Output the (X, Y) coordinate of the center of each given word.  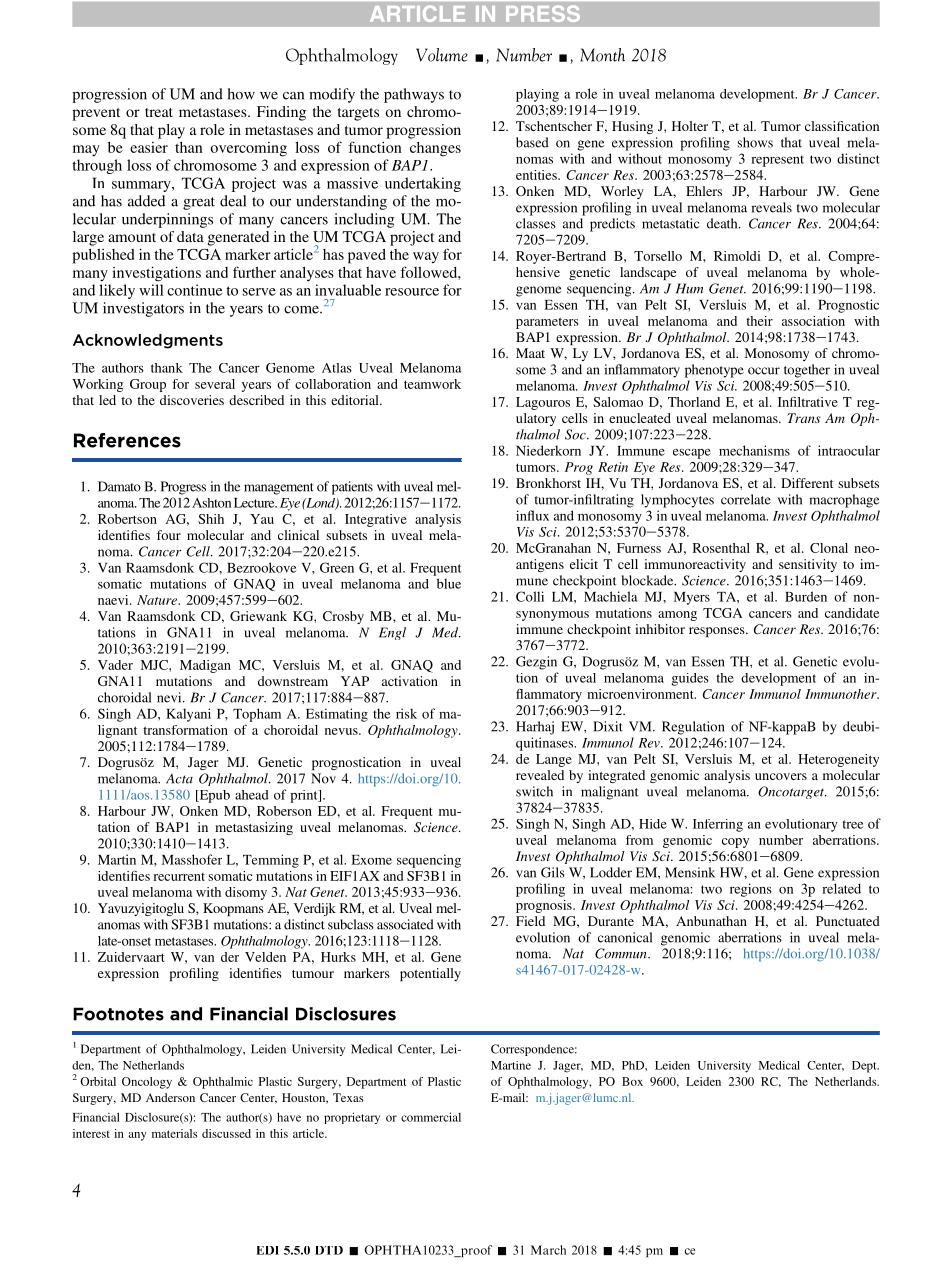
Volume (442, 55)
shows (755, 142)
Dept (865, 1067)
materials (174, 1133)
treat (159, 112)
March (548, 1250)
